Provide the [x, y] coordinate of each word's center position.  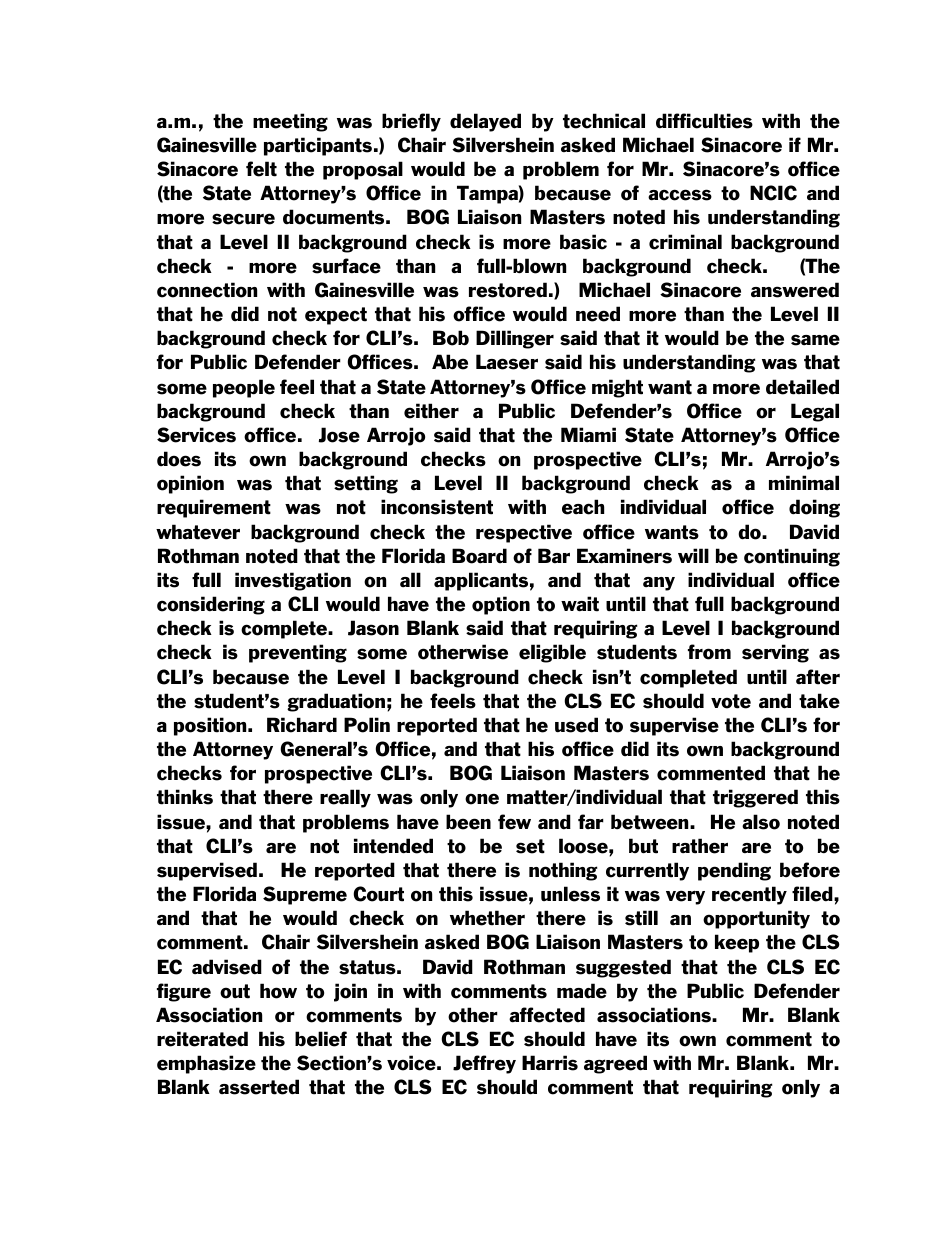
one [482, 799]
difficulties [704, 121]
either [431, 411]
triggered [755, 798]
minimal [804, 482]
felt [261, 169]
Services [196, 435]
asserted [259, 1087]
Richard [302, 725]
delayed [485, 122]
